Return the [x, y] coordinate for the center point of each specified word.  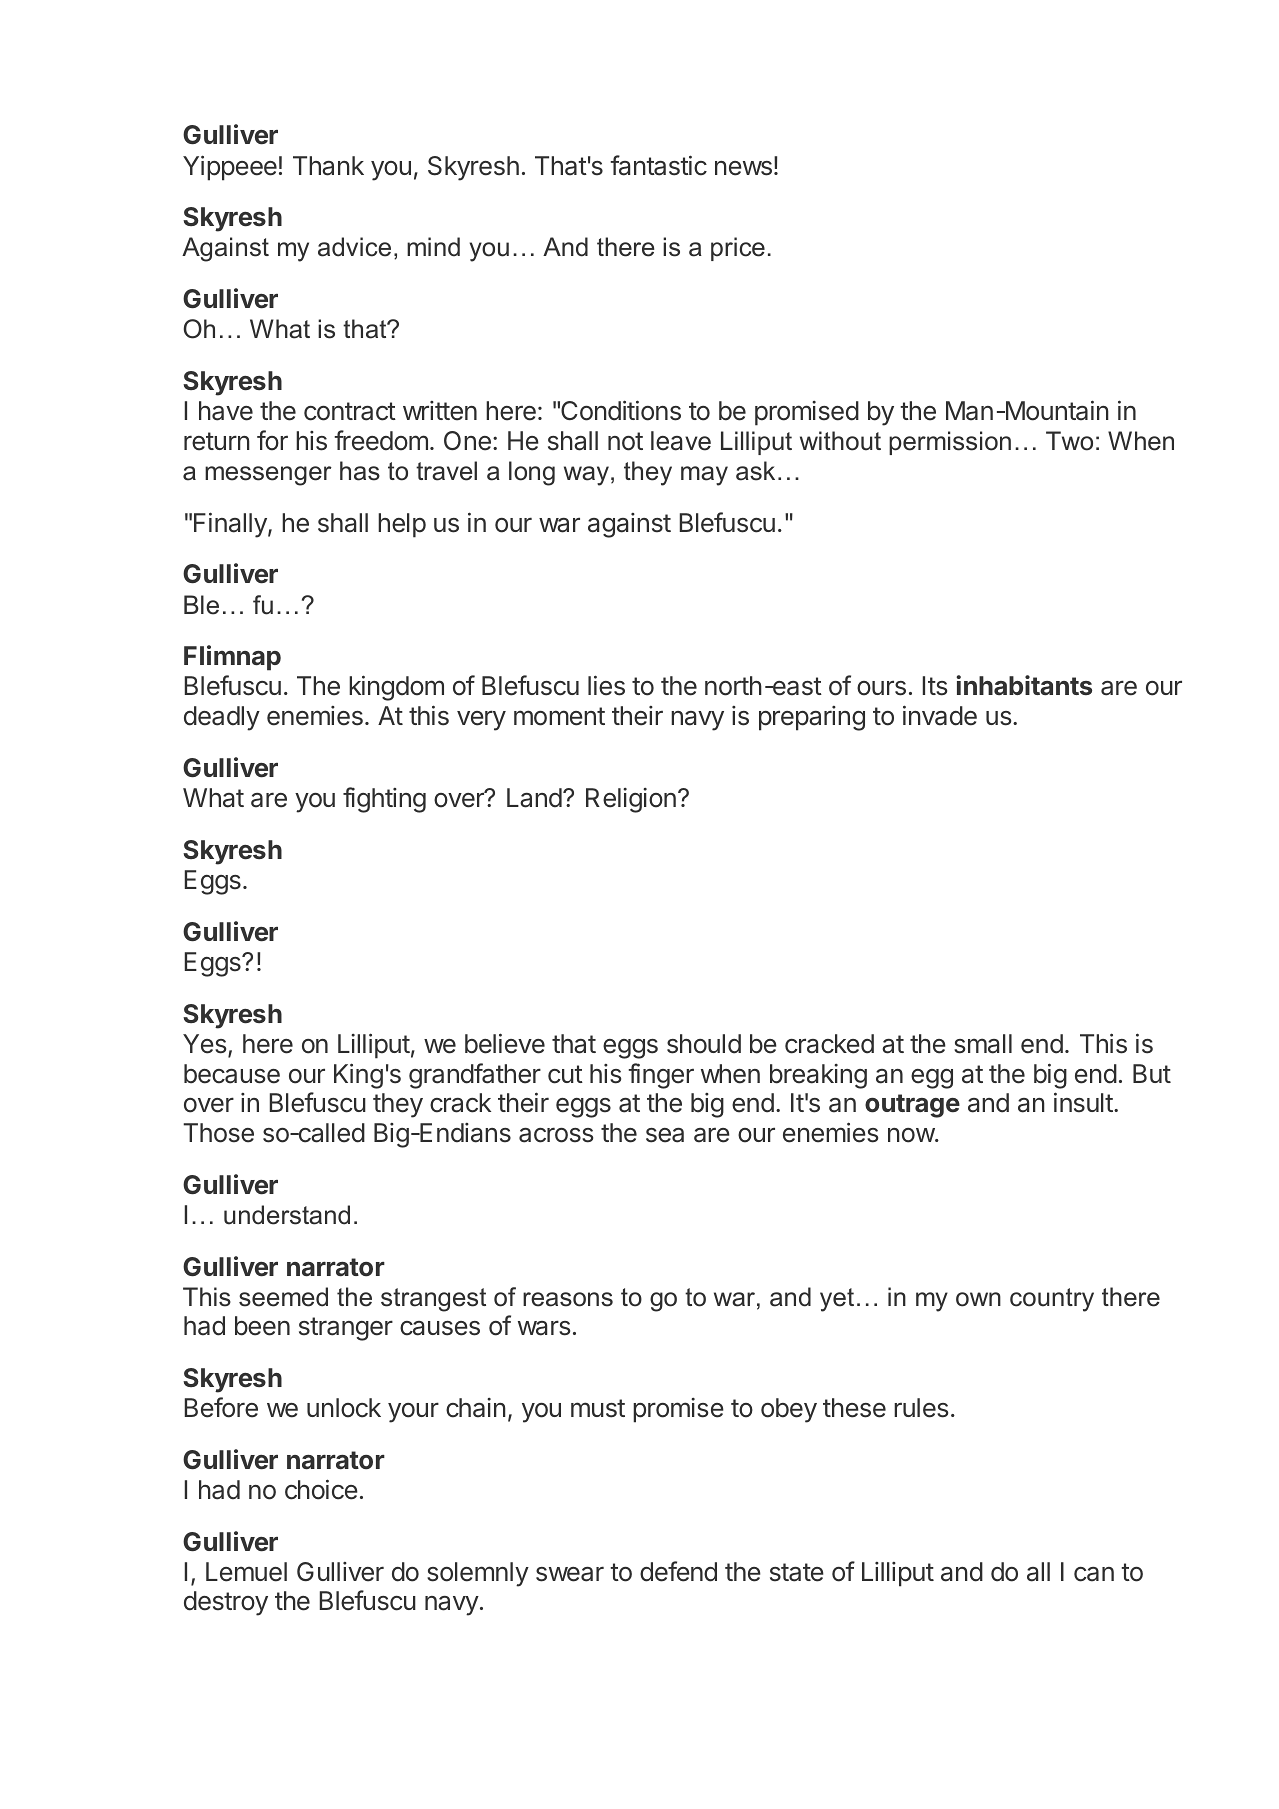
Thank [328, 166]
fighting [384, 800]
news [743, 168]
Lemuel [246, 1572]
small [983, 1044]
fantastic [658, 165]
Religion [631, 800]
